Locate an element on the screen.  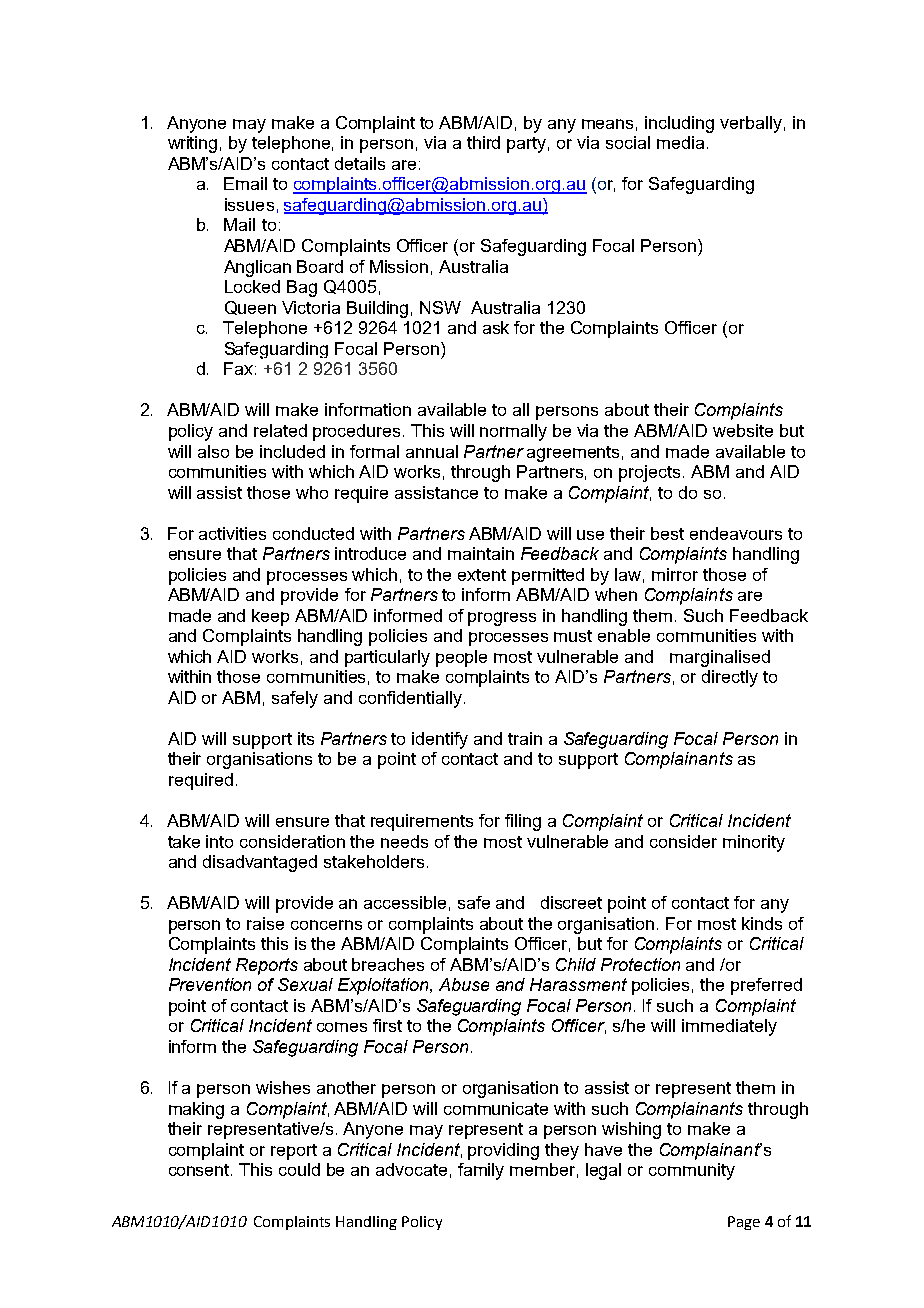
could is located at coordinates (299, 1169).
